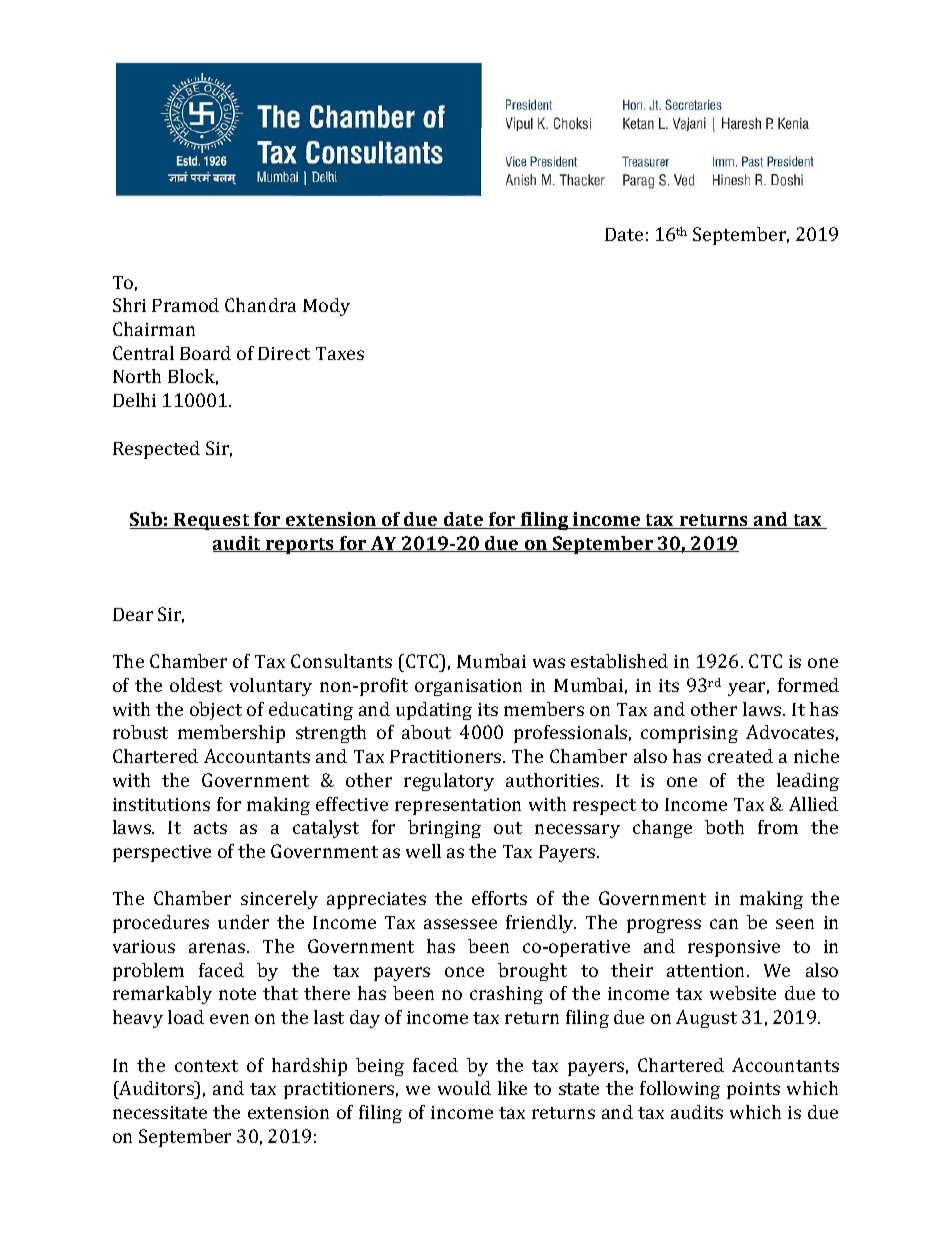 The width and height of the page is (952, 1233). I want to click on Taxes, so click(340, 353).
